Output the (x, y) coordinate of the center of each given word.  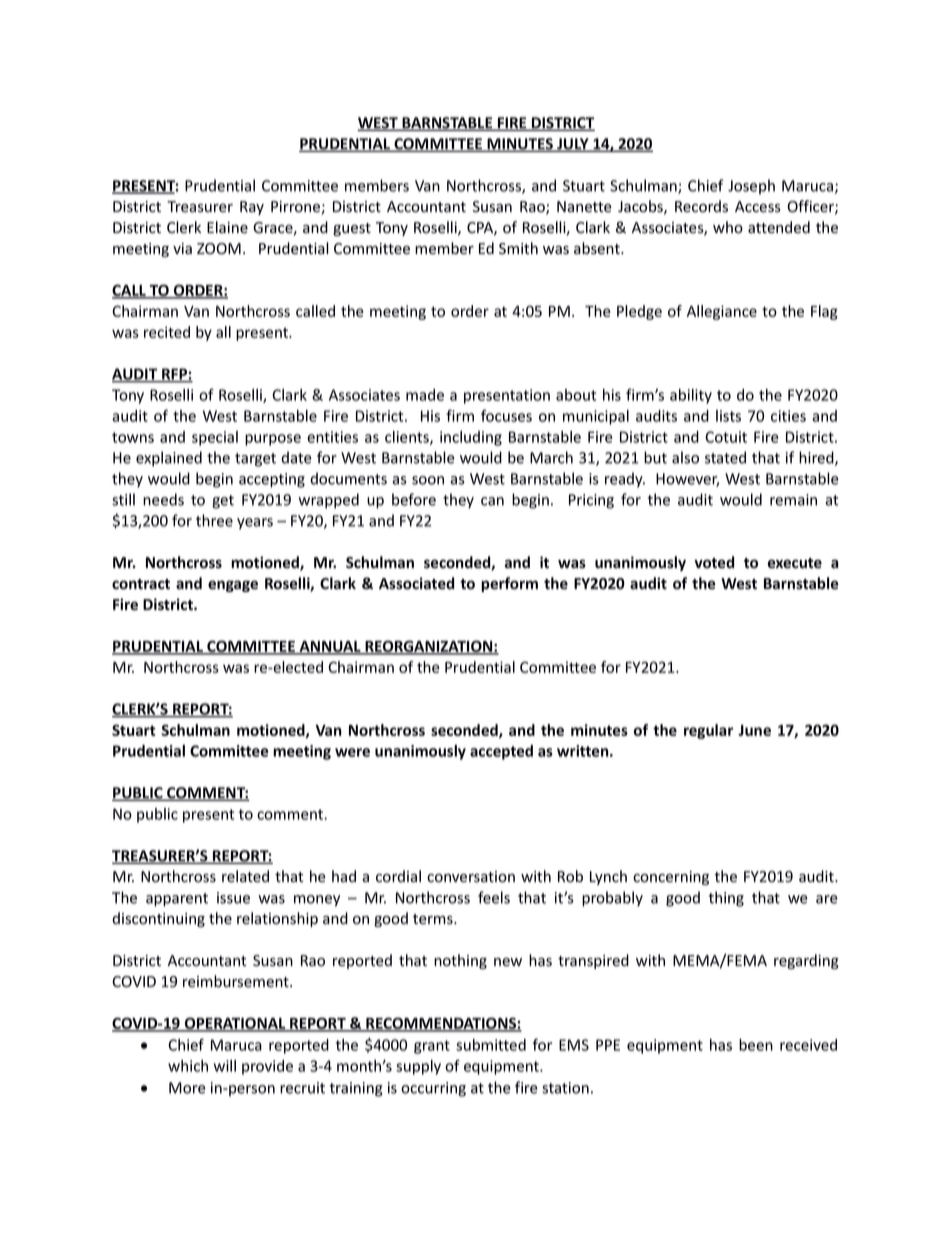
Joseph (751, 187)
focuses (506, 415)
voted (714, 562)
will (225, 1066)
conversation (471, 877)
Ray (252, 208)
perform (509, 584)
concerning (671, 878)
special (215, 438)
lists (728, 416)
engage (233, 586)
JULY (573, 145)
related (245, 876)
